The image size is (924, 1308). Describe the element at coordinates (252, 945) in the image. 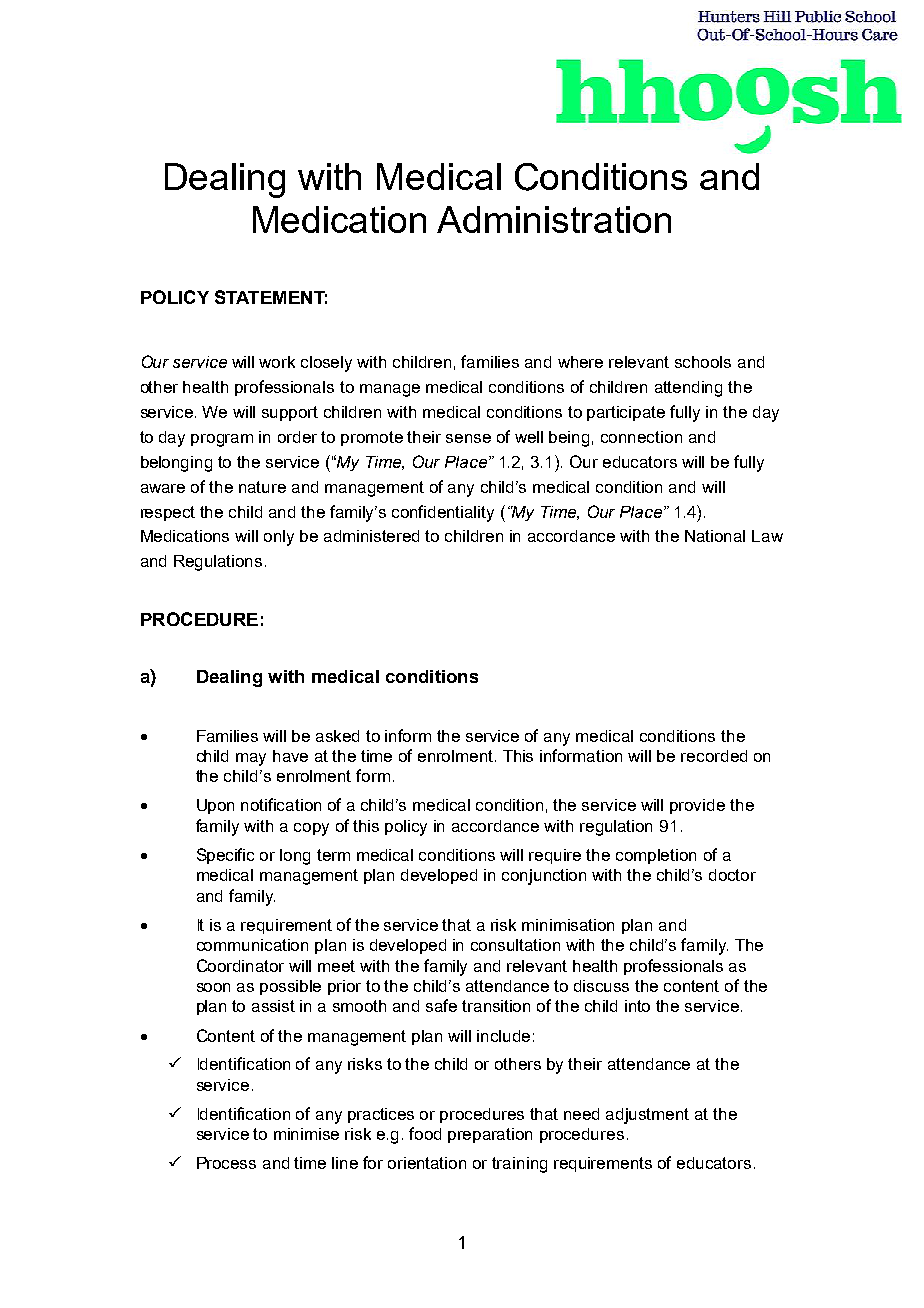

I see `communication` at that location.
